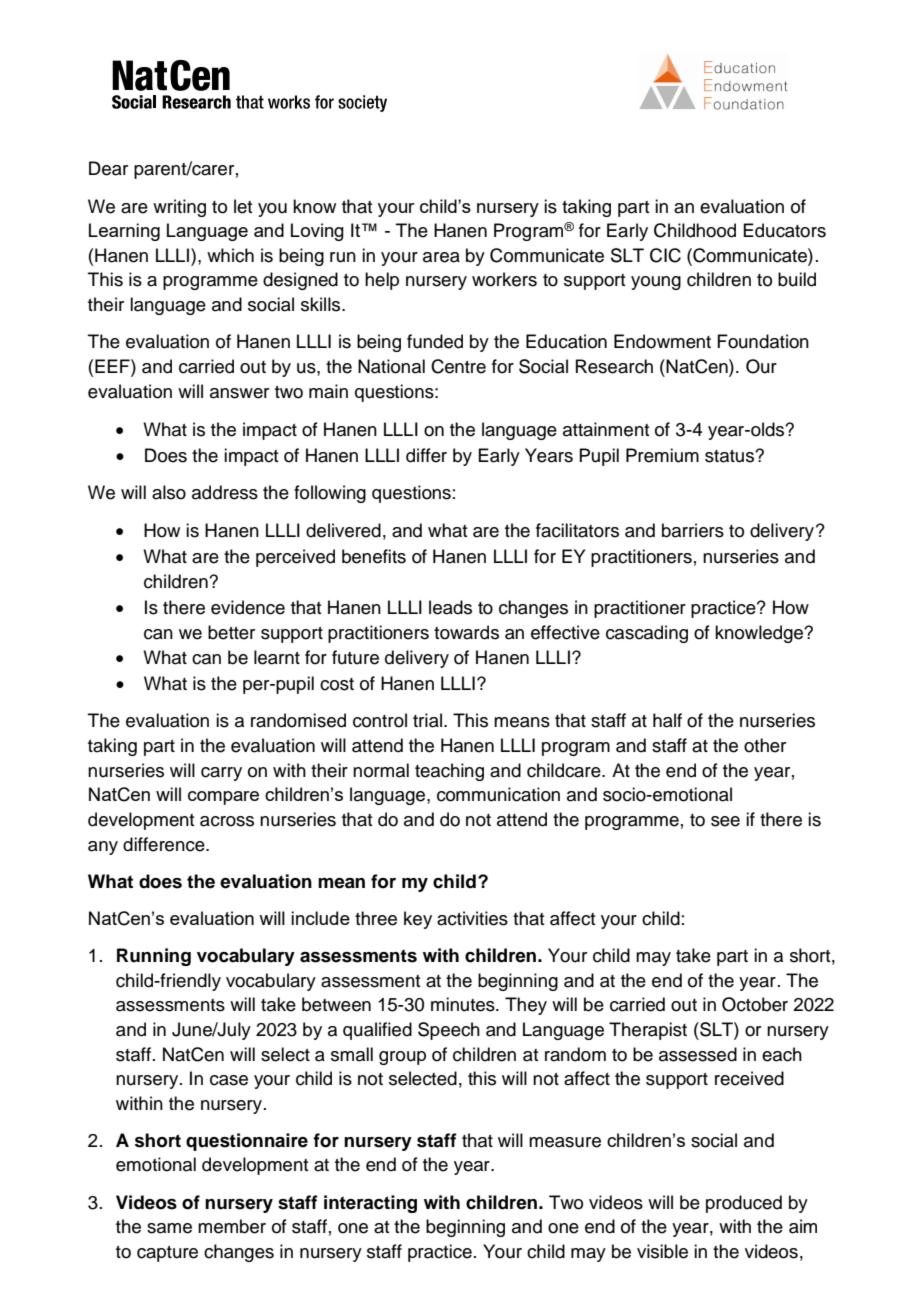 The height and width of the screenshot is (1308, 924). What do you see at coordinates (221, 774) in the screenshot?
I see `carry` at bounding box center [221, 774].
